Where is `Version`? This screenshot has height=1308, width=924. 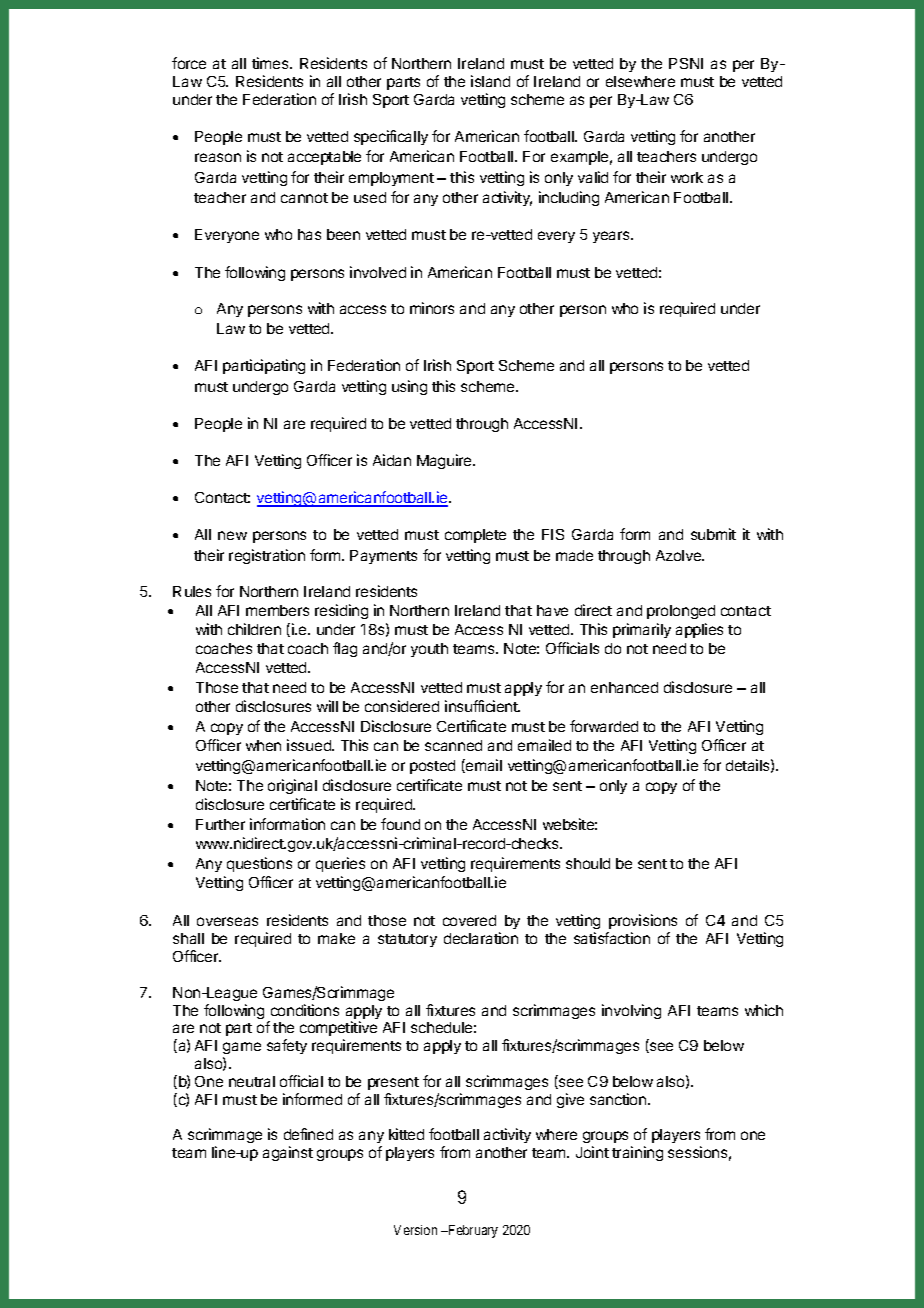
Version is located at coordinates (415, 1230).
